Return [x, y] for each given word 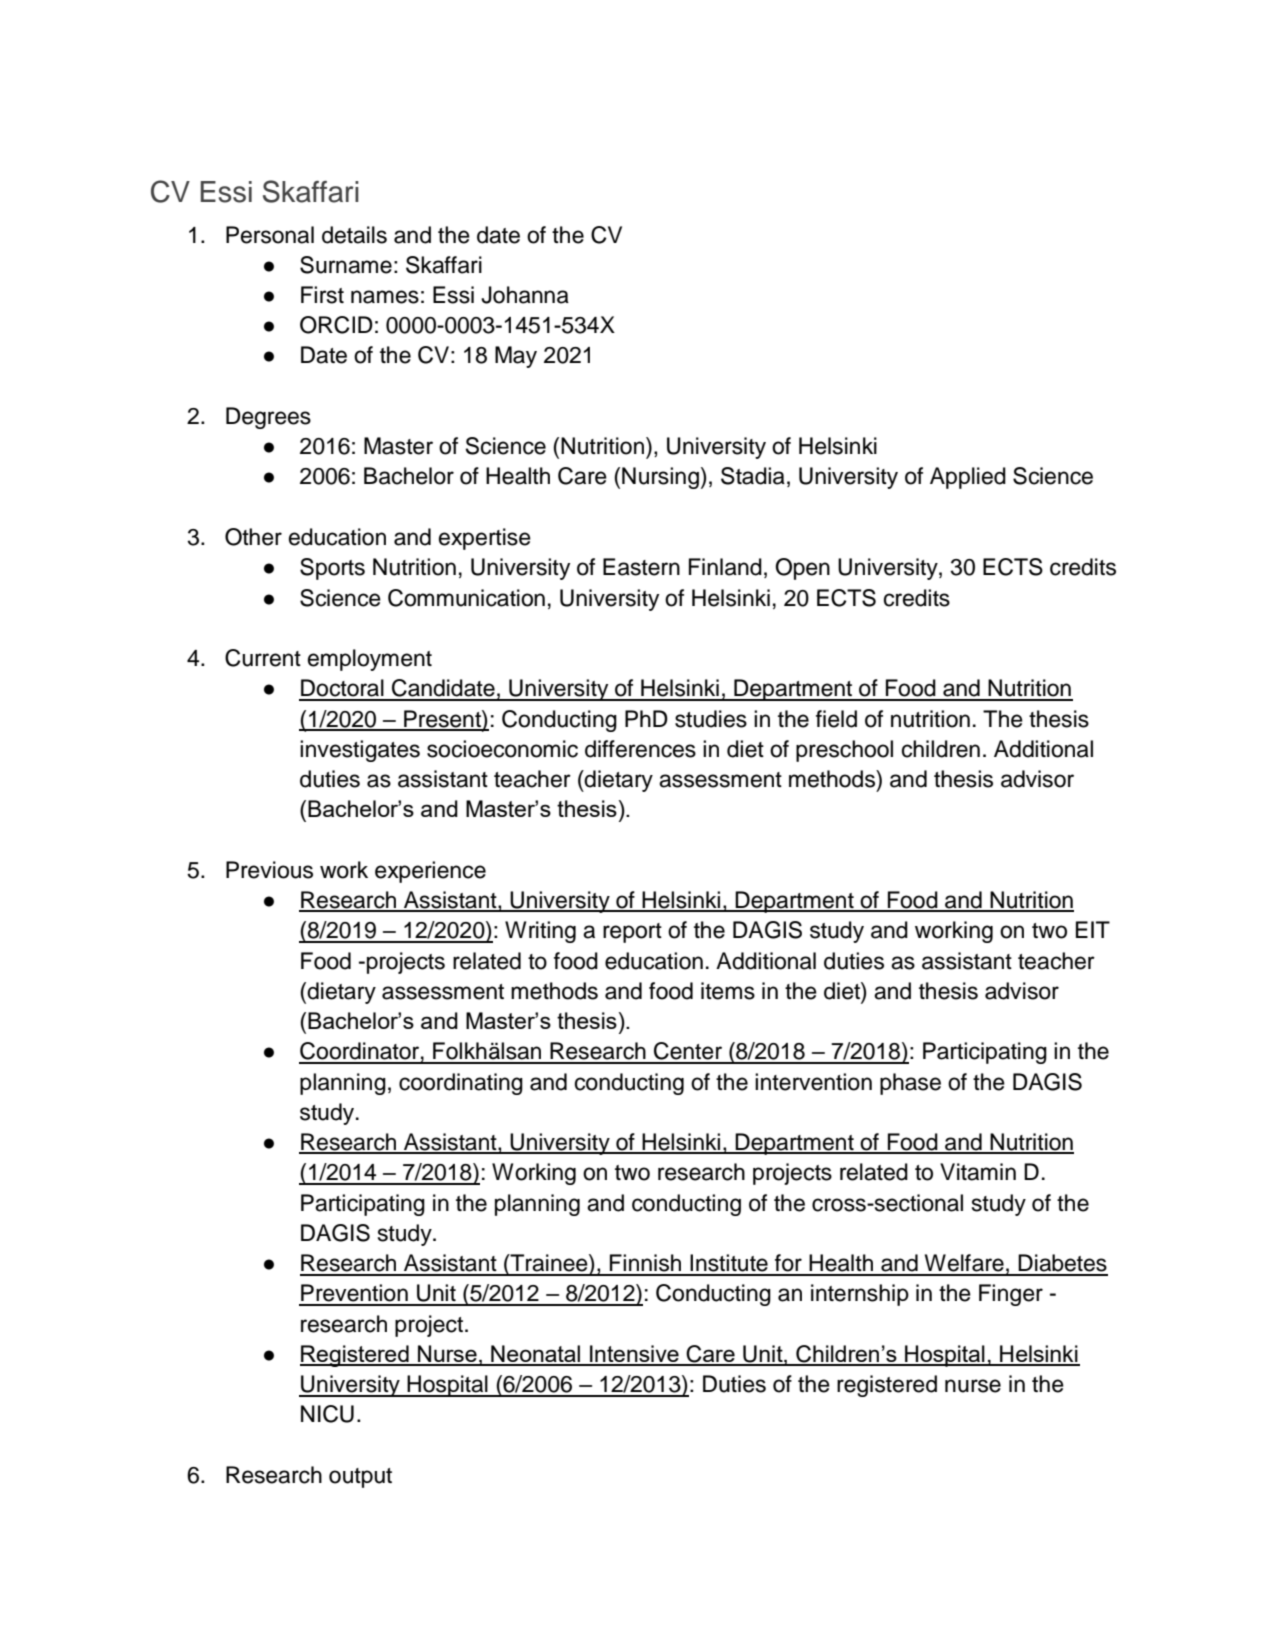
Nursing [660, 478]
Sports [332, 569]
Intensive [634, 1355]
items [728, 991]
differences [640, 749]
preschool [844, 751]
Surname [346, 265]
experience [430, 872]
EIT [1093, 929]
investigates [360, 751]
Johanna [525, 295]
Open [802, 569]
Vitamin [978, 1172]
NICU [327, 1414]
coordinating [461, 1084]
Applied [968, 478]
